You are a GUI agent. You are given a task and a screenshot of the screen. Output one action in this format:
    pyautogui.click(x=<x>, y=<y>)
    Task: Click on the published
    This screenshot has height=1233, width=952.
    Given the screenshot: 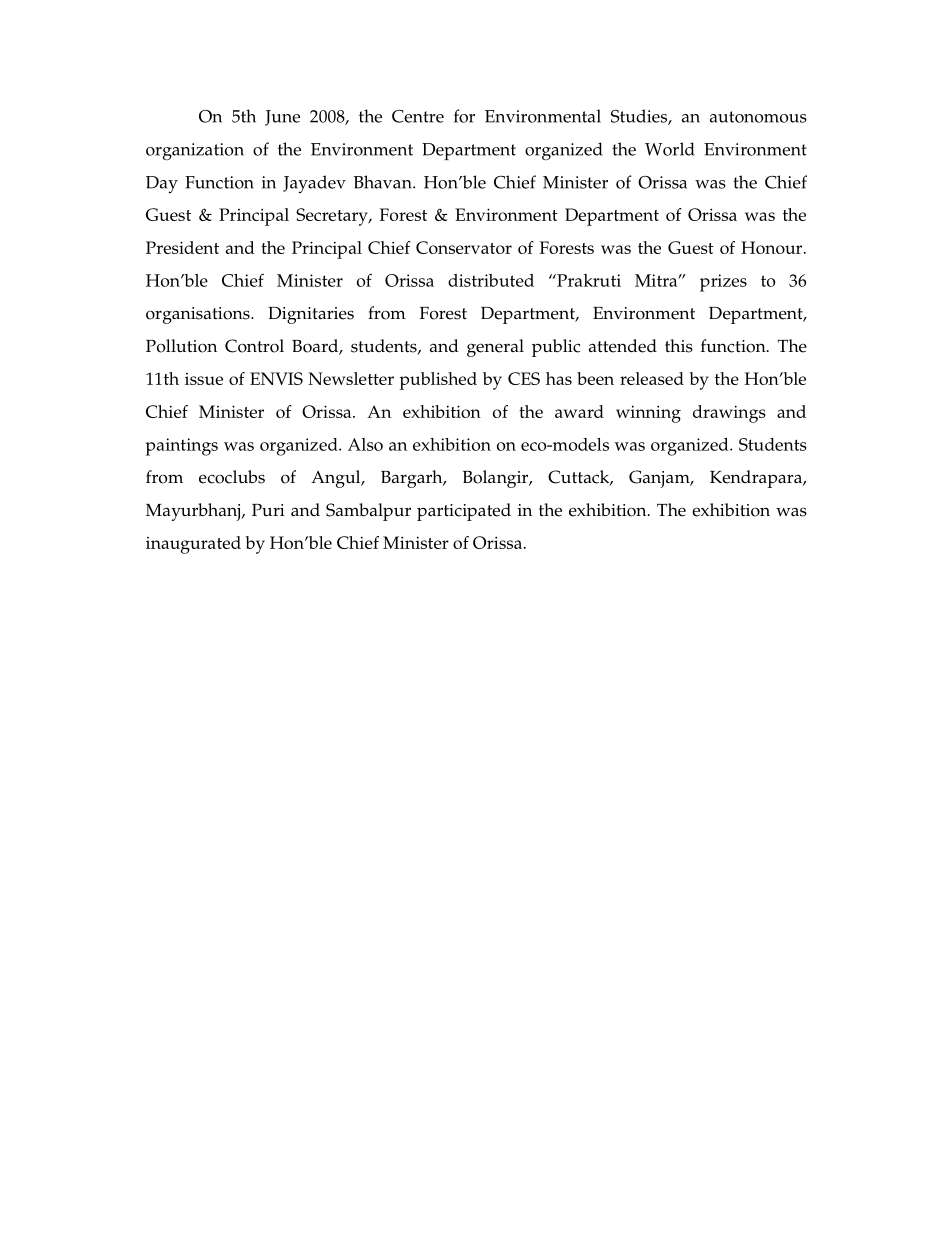 What is the action you would take?
    pyautogui.click(x=438, y=381)
